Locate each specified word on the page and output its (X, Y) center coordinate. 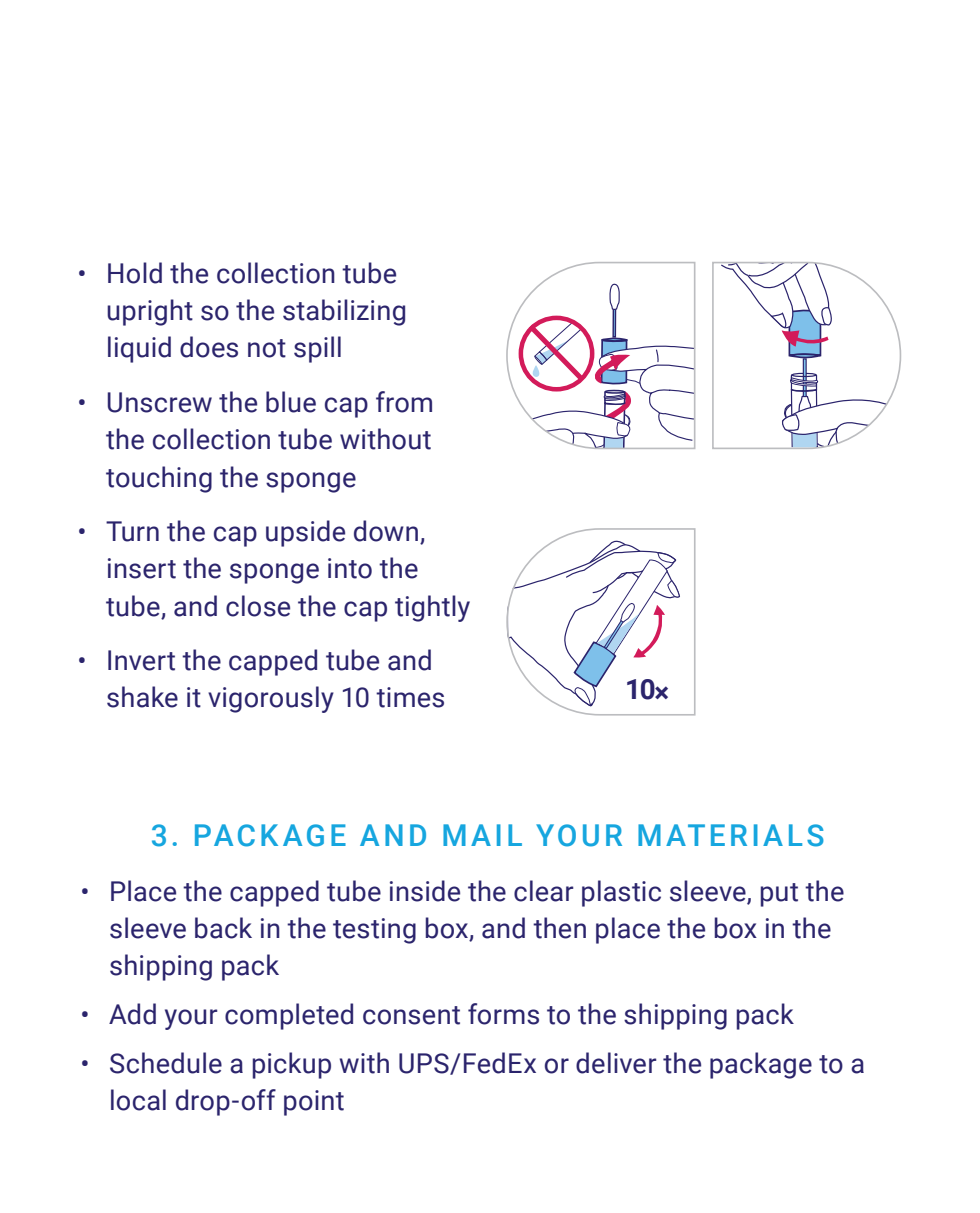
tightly (432, 608)
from (404, 402)
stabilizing (344, 312)
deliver (616, 1063)
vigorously (271, 699)
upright (150, 312)
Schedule (166, 1063)
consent (411, 1015)
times (410, 697)
